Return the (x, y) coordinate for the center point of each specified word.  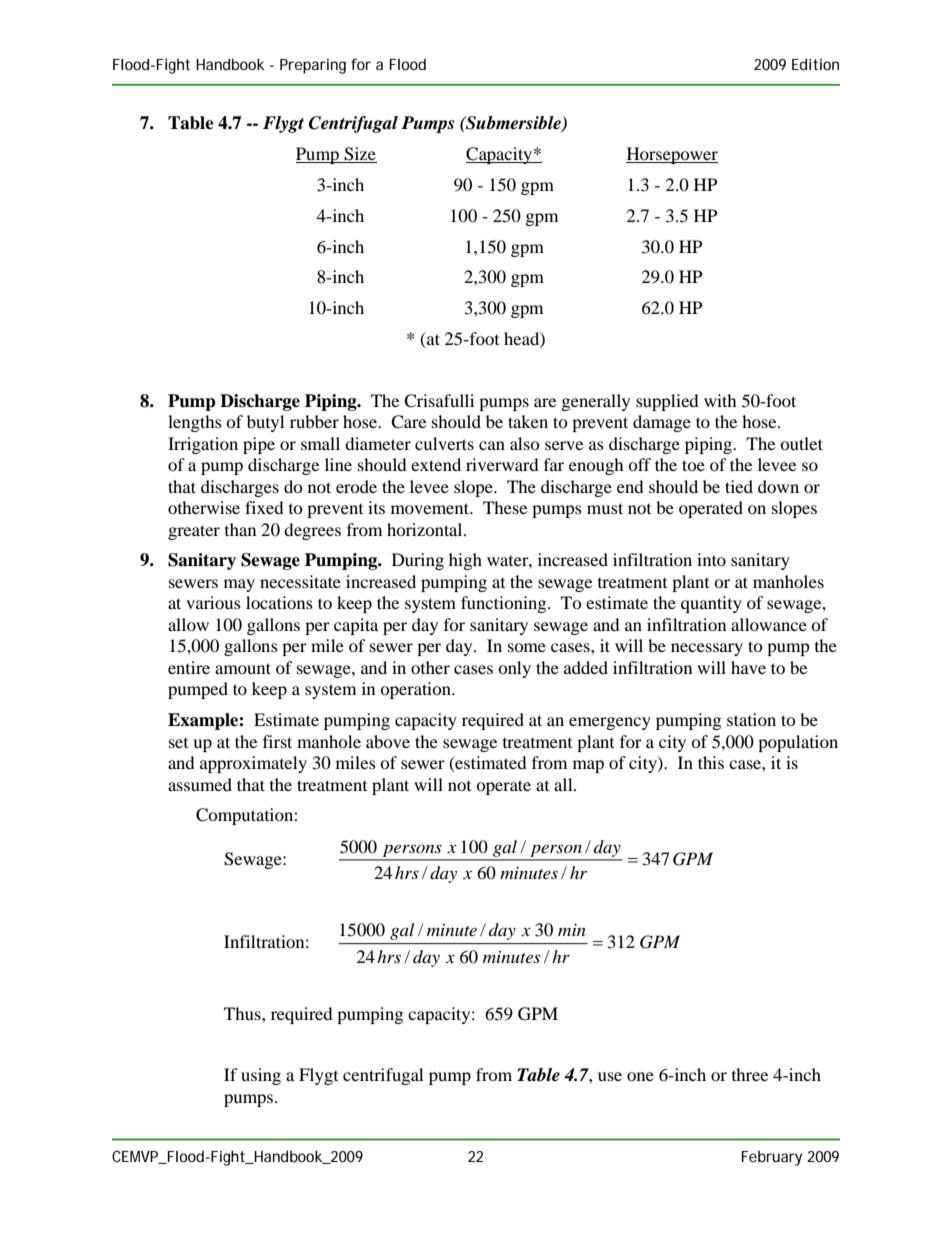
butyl (265, 423)
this (711, 762)
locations (279, 602)
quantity (711, 604)
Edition (815, 64)
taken (528, 421)
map (588, 766)
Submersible (513, 124)
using (261, 1076)
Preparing (313, 66)
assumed (200, 784)
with (720, 400)
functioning (505, 604)
